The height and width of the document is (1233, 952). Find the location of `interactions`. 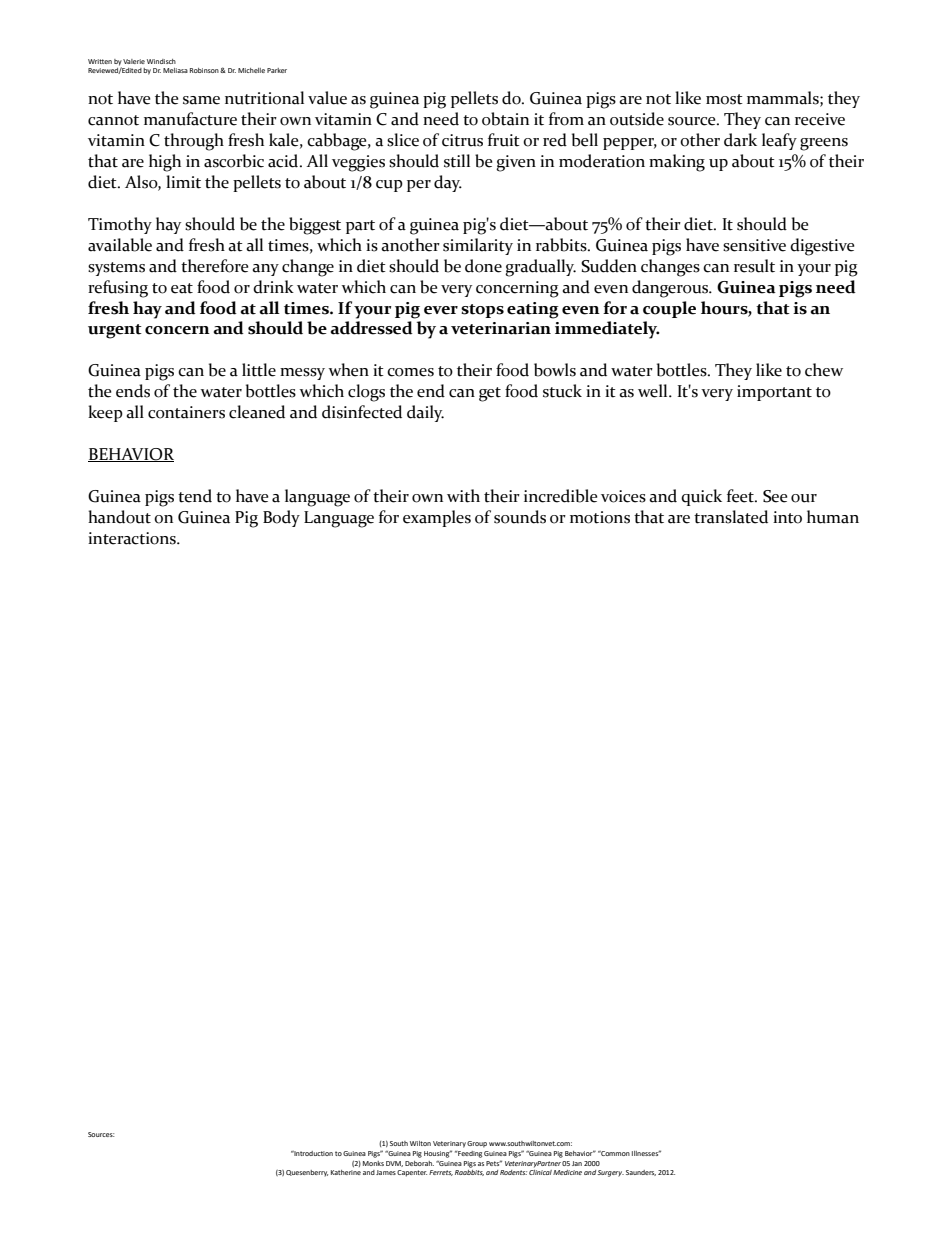

interactions is located at coordinates (133, 538).
